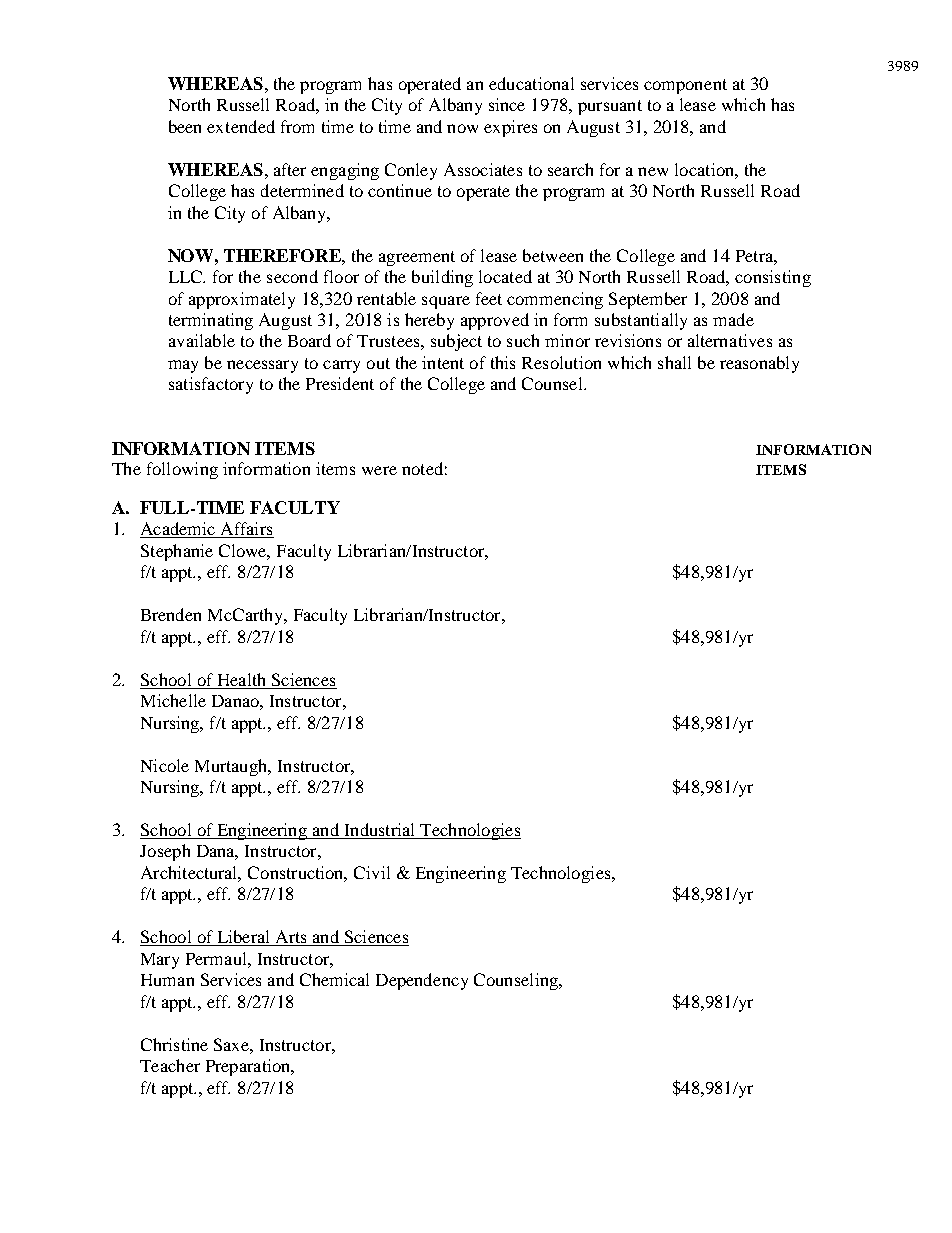 The height and width of the document is (1233, 952). I want to click on alternatives, so click(730, 340).
